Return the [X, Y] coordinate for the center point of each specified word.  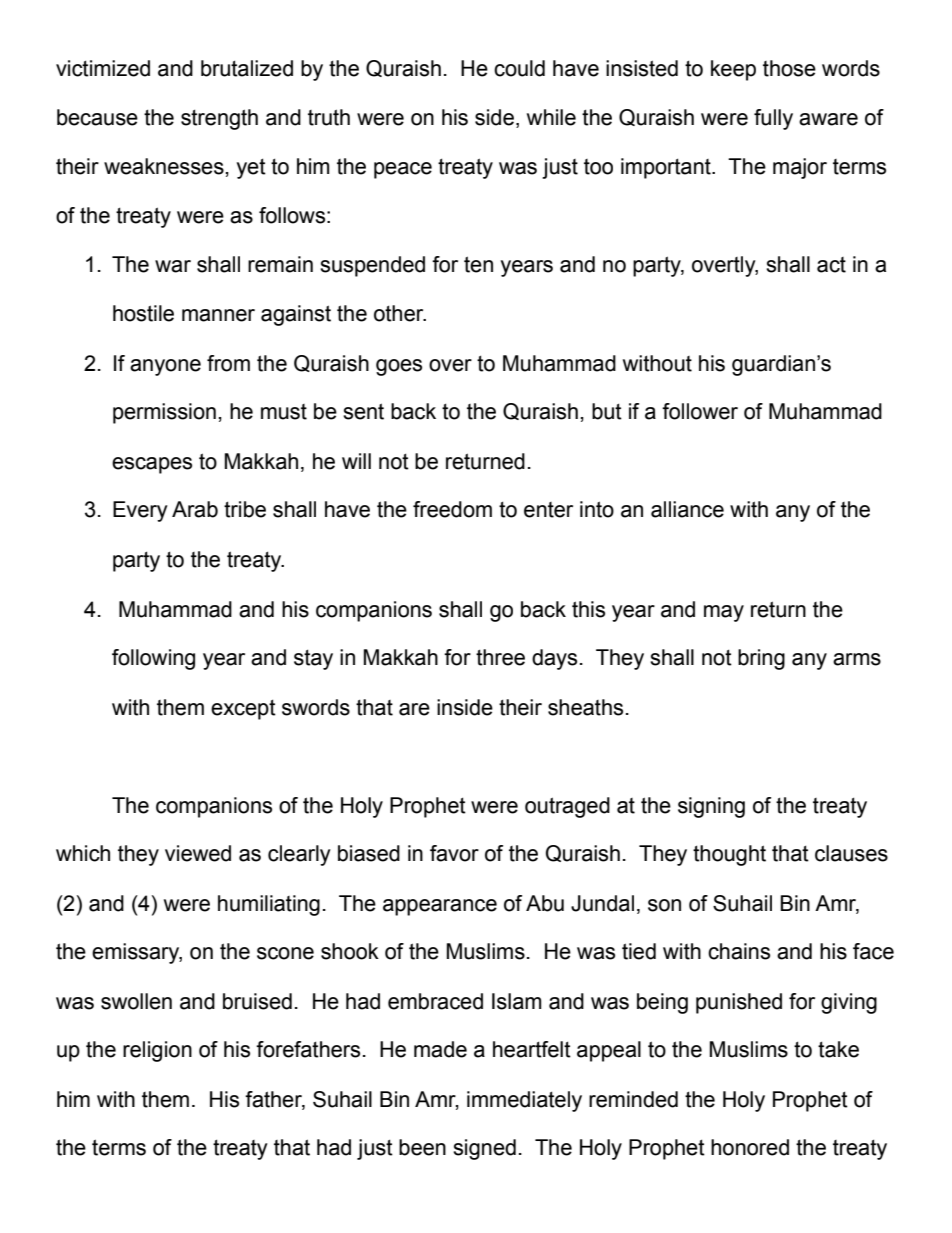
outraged [567, 807]
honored [750, 1147]
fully [773, 119]
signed [484, 1149]
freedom [452, 509]
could [519, 68]
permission [164, 413]
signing [711, 807]
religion [157, 1051]
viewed [198, 853]
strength [219, 119]
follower [700, 411]
